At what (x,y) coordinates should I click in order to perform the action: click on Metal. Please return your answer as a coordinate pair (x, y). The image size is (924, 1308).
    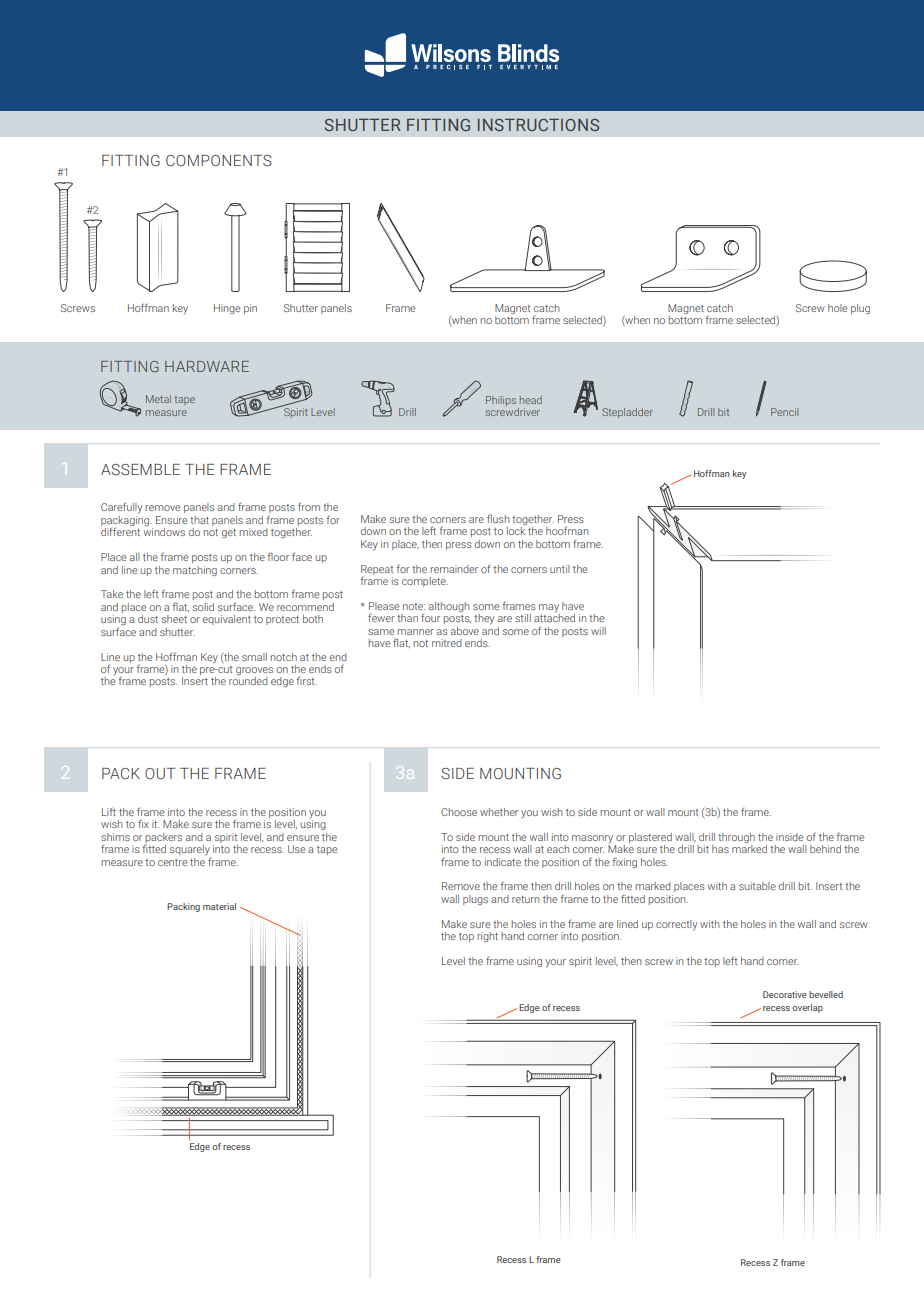
    Looking at the image, I should click on (158, 399).
